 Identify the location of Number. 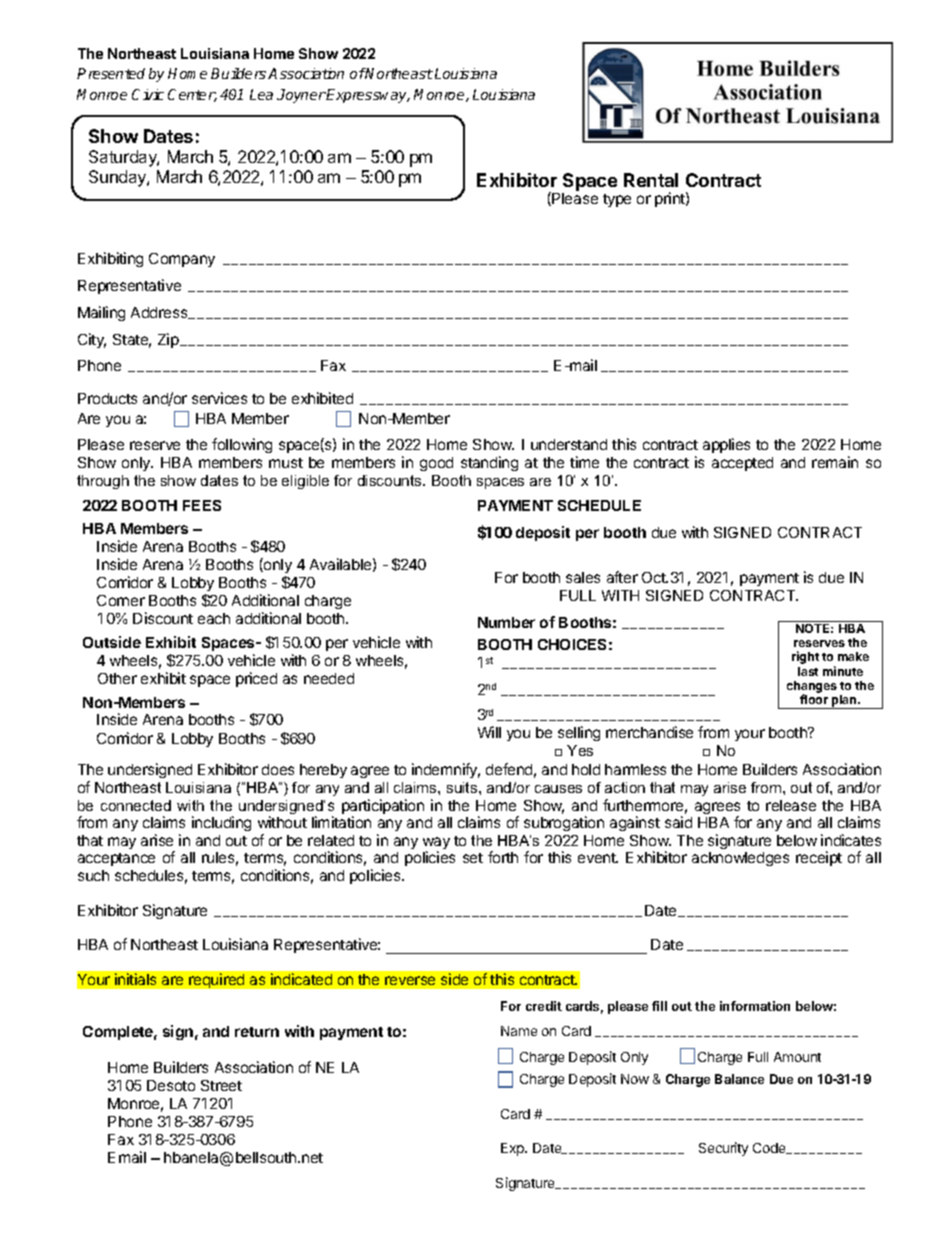
(506, 622).
